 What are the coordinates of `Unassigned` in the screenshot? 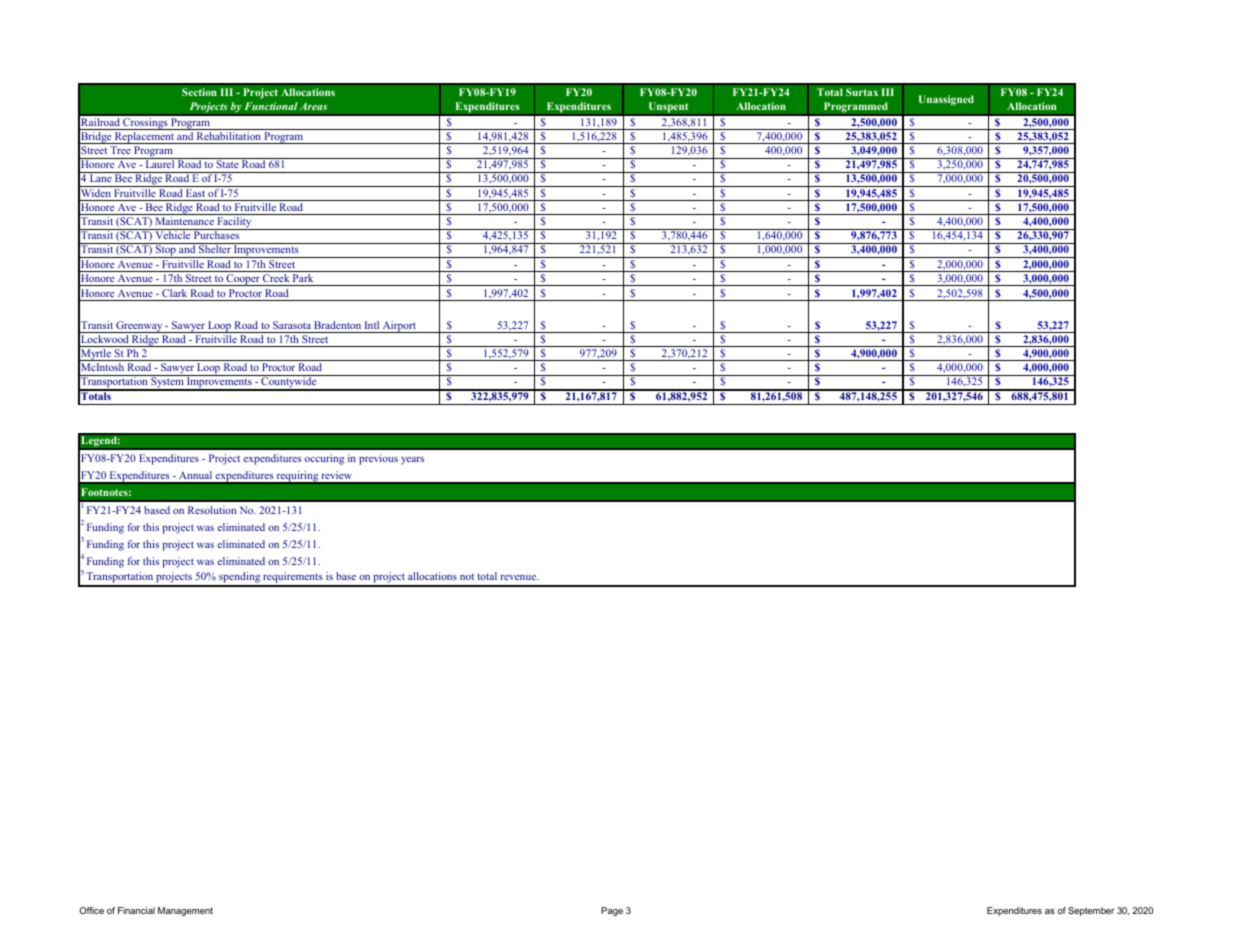 It's located at (946, 100).
